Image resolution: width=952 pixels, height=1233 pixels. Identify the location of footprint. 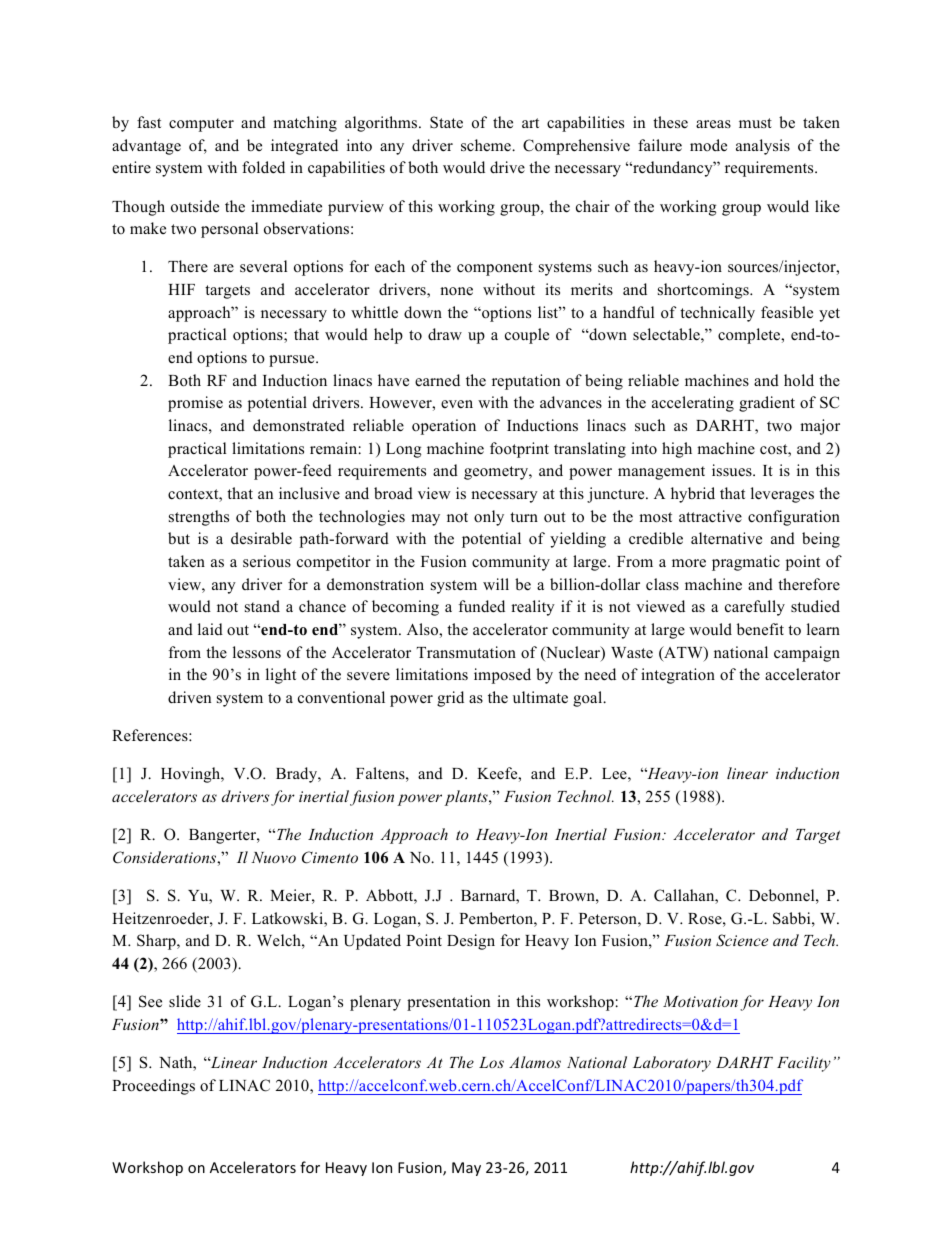
(519, 450).
